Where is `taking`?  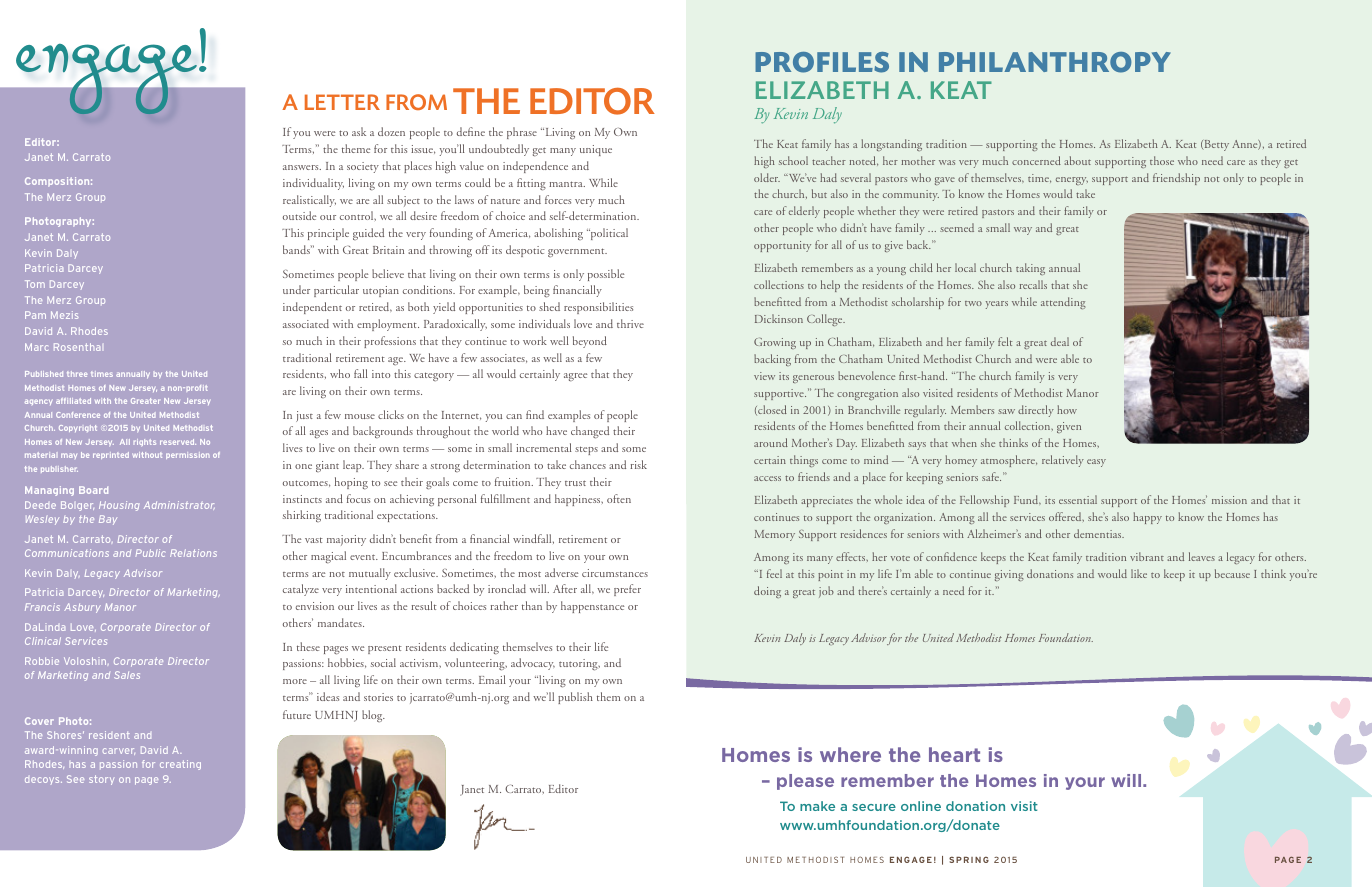
taking is located at coordinates (1030, 269).
